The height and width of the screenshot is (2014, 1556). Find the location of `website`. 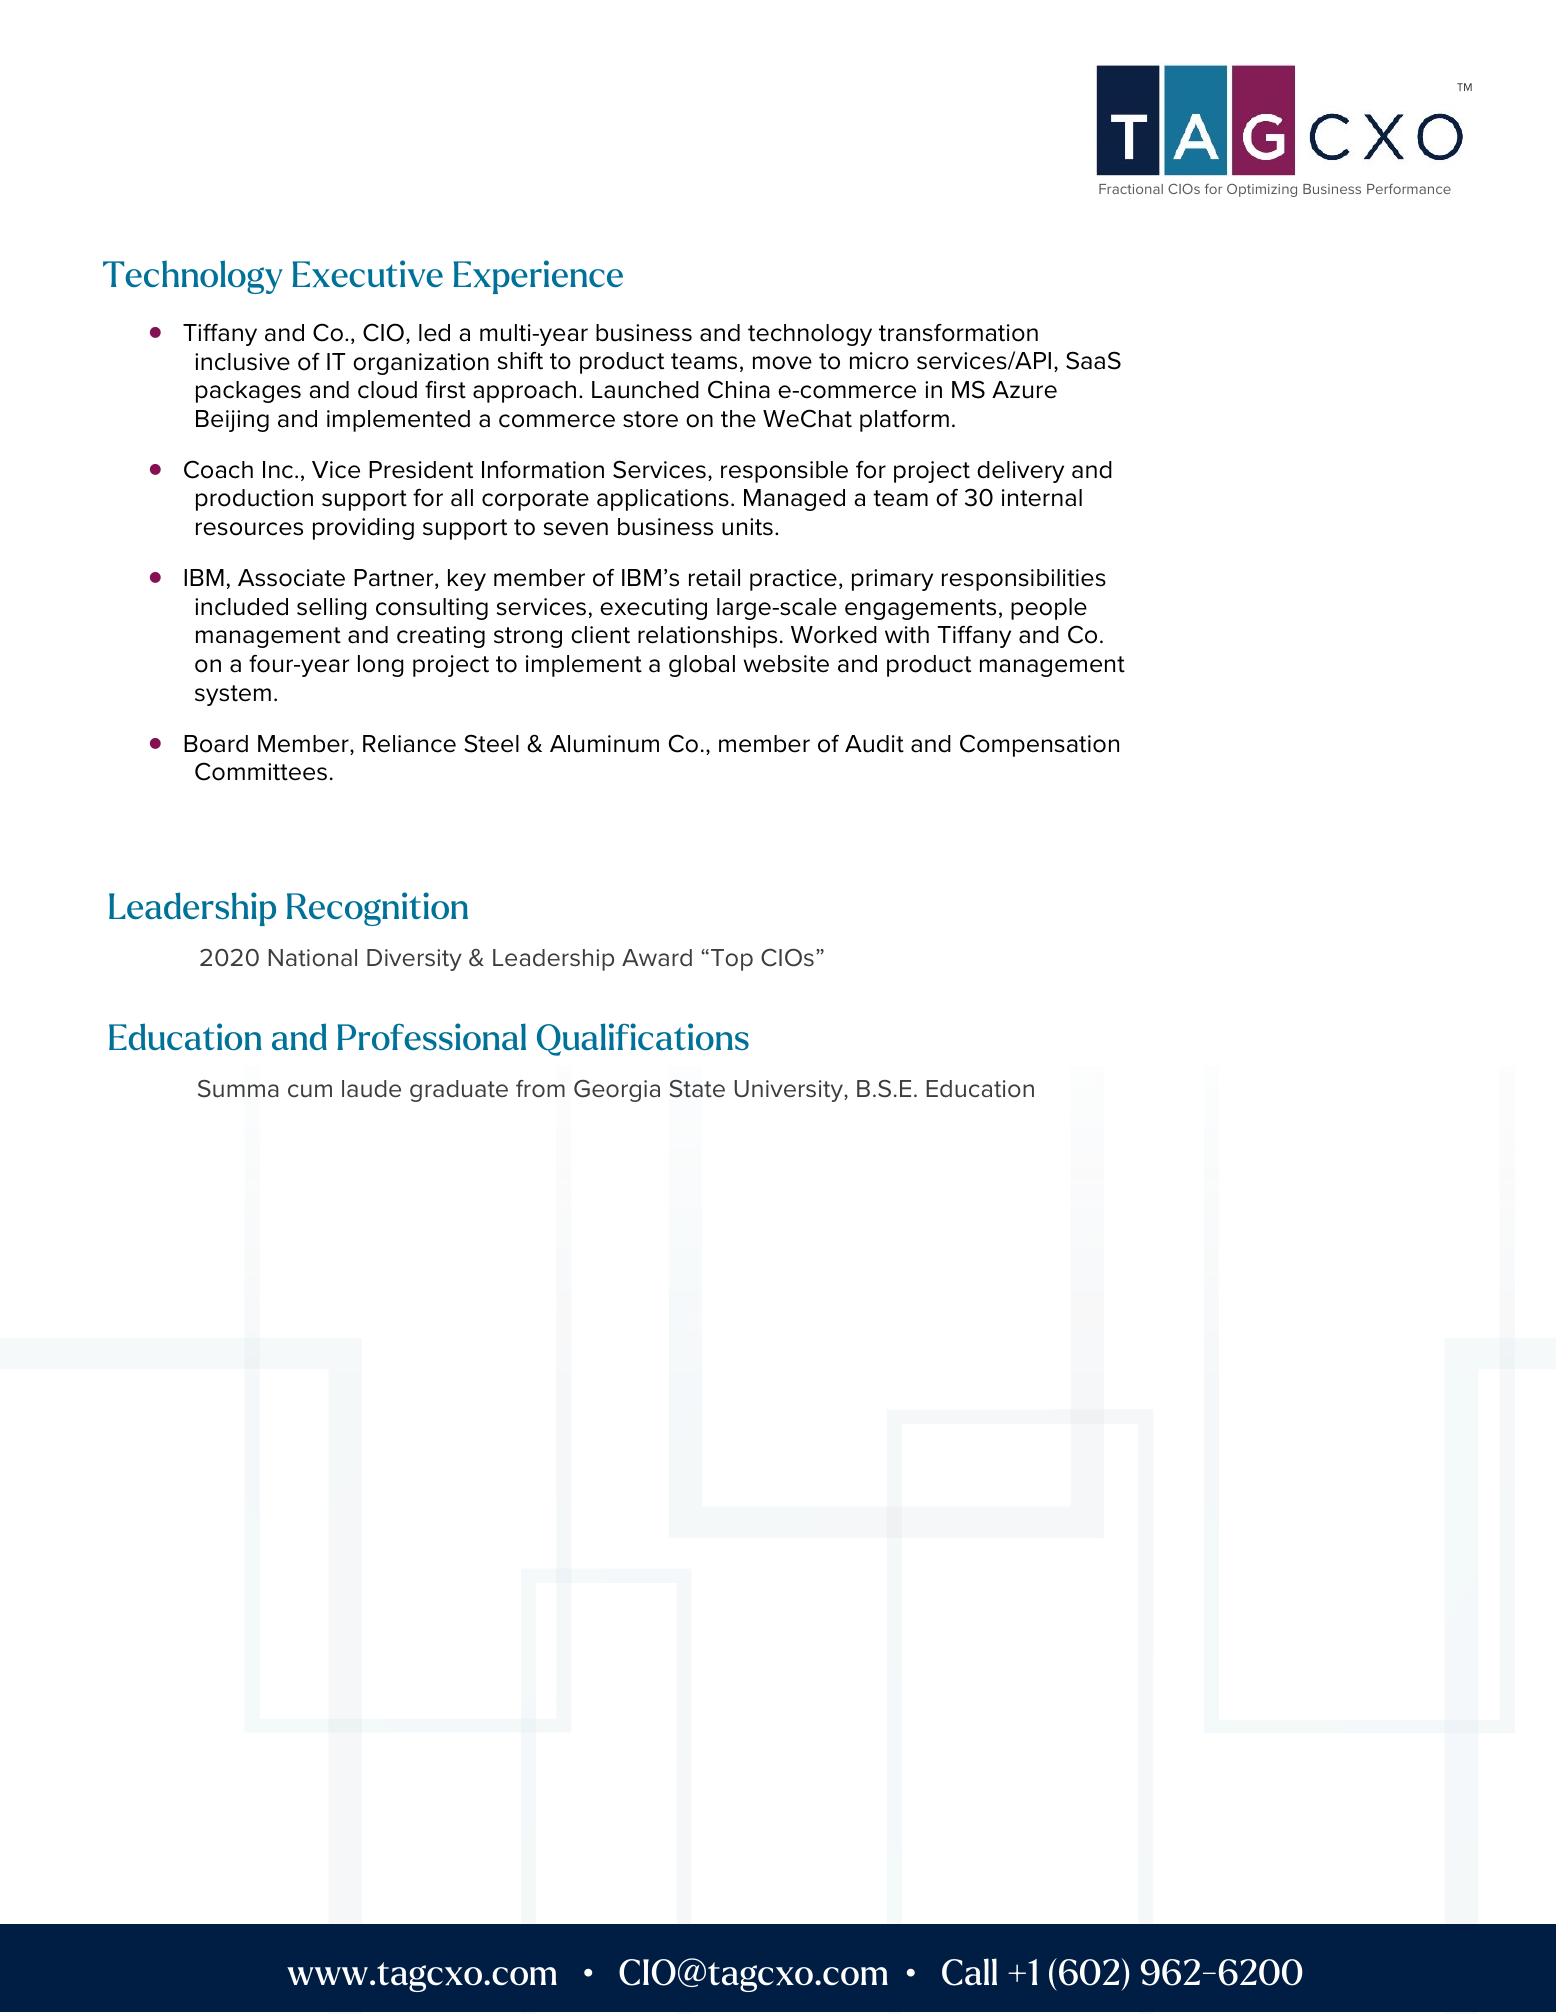

website is located at coordinates (786, 664).
